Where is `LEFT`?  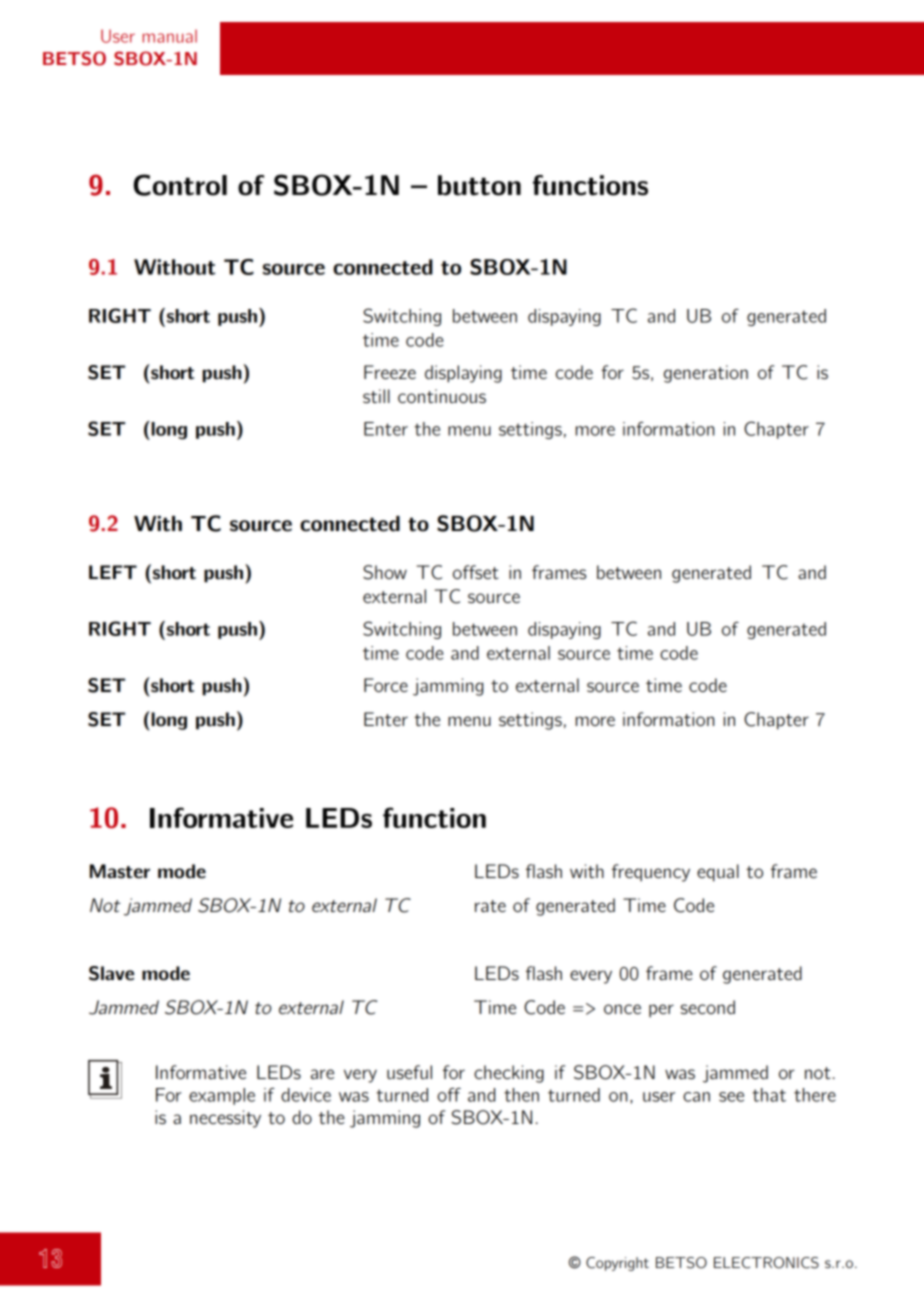 LEFT is located at coordinates (113, 572).
